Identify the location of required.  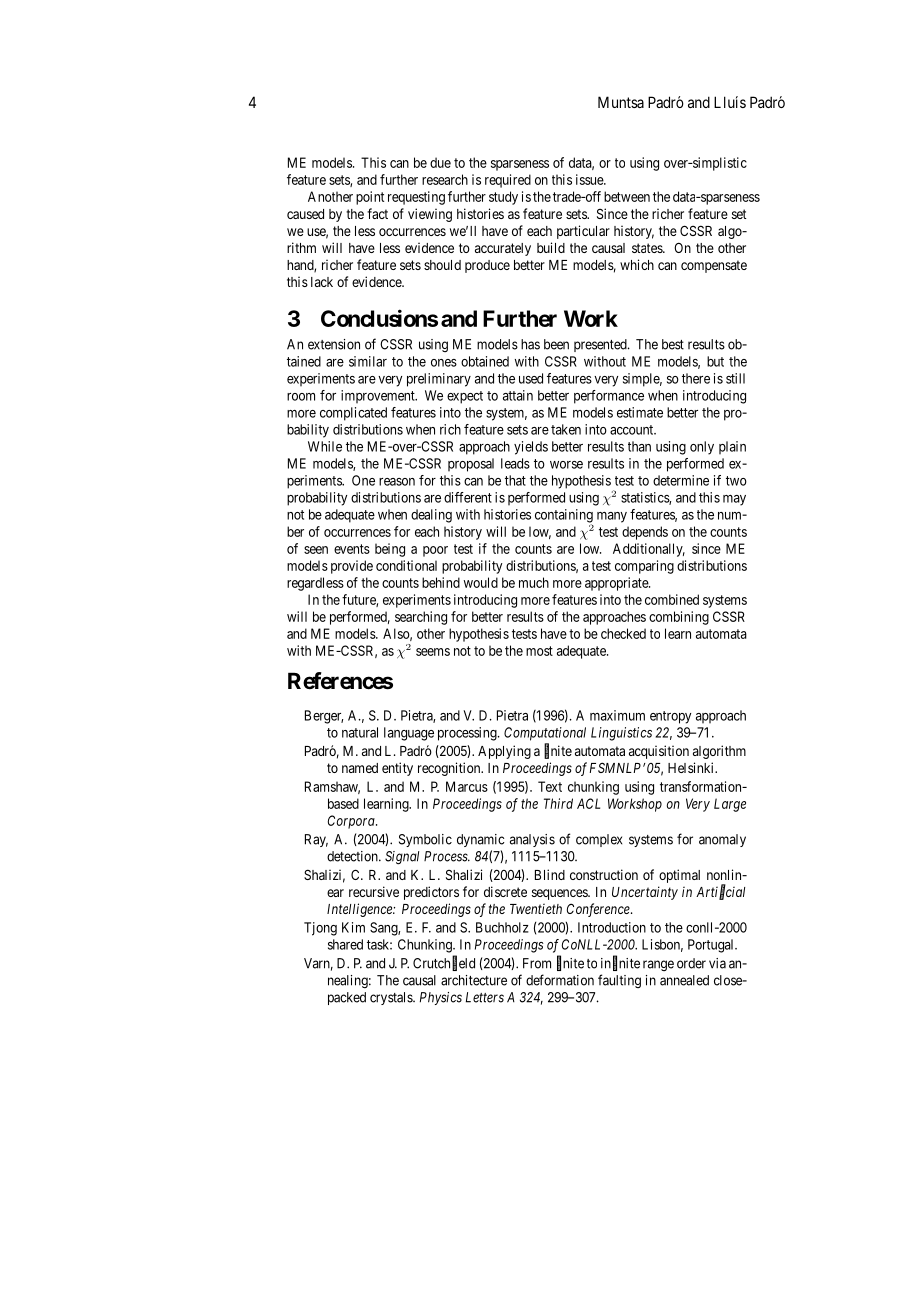
(508, 181).
